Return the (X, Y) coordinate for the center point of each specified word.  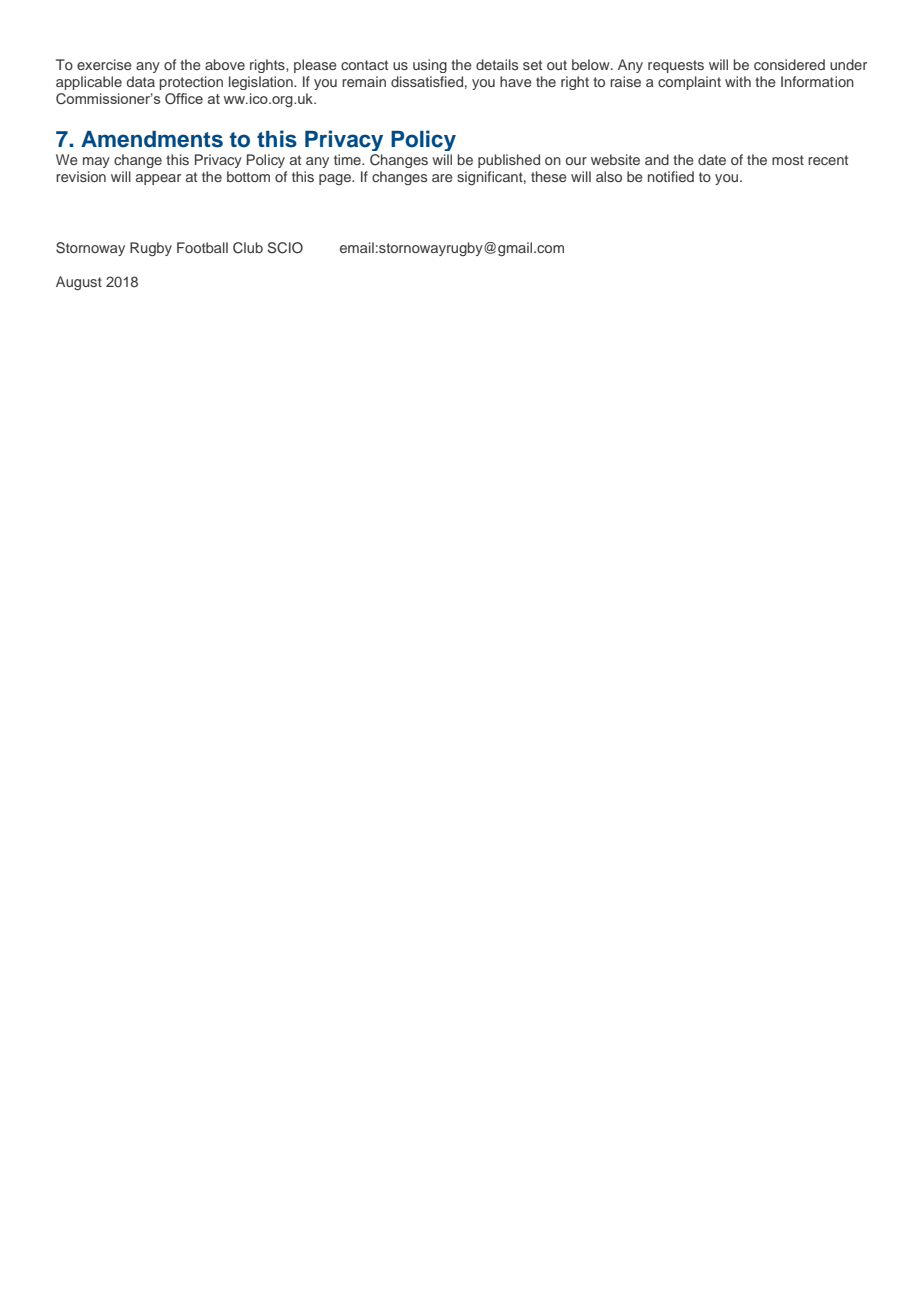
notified (671, 176)
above (225, 64)
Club (248, 248)
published (509, 161)
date (712, 159)
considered (789, 64)
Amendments (152, 139)
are (442, 178)
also (609, 176)
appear (158, 179)
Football (202, 247)
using (430, 66)
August (79, 283)
